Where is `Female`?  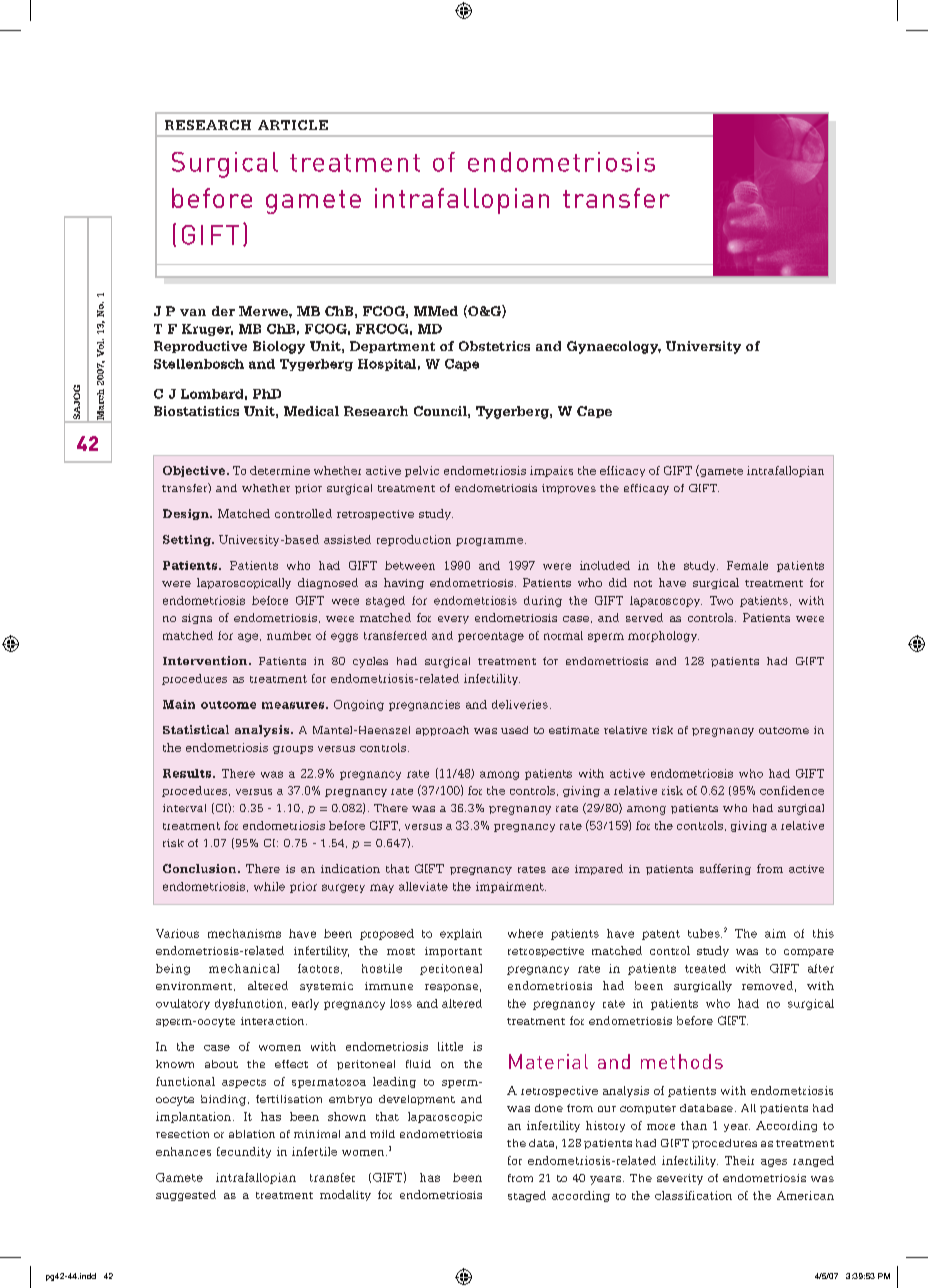
Female is located at coordinates (747, 565).
